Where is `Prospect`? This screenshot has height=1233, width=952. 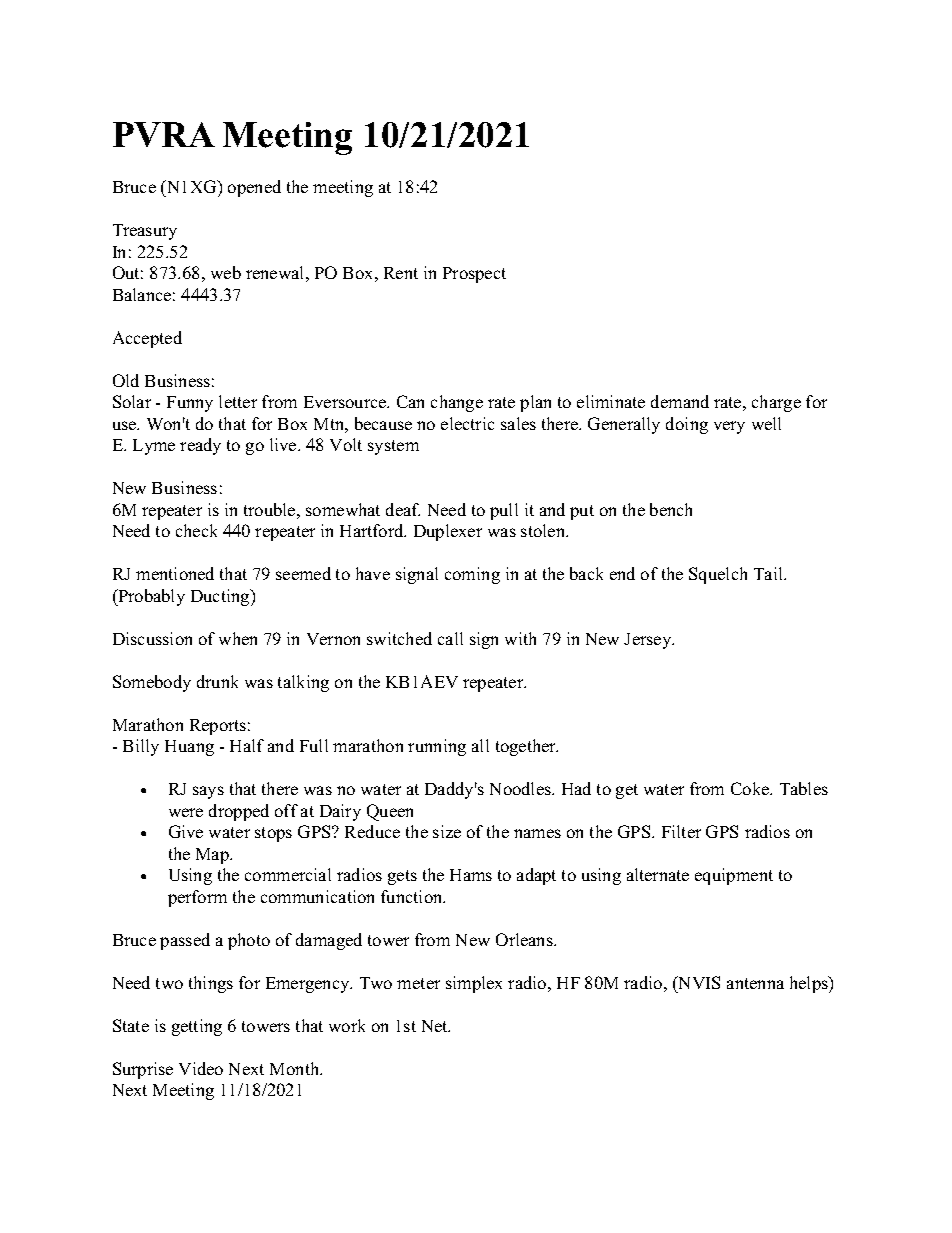 Prospect is located at coordinates (474, 275).
